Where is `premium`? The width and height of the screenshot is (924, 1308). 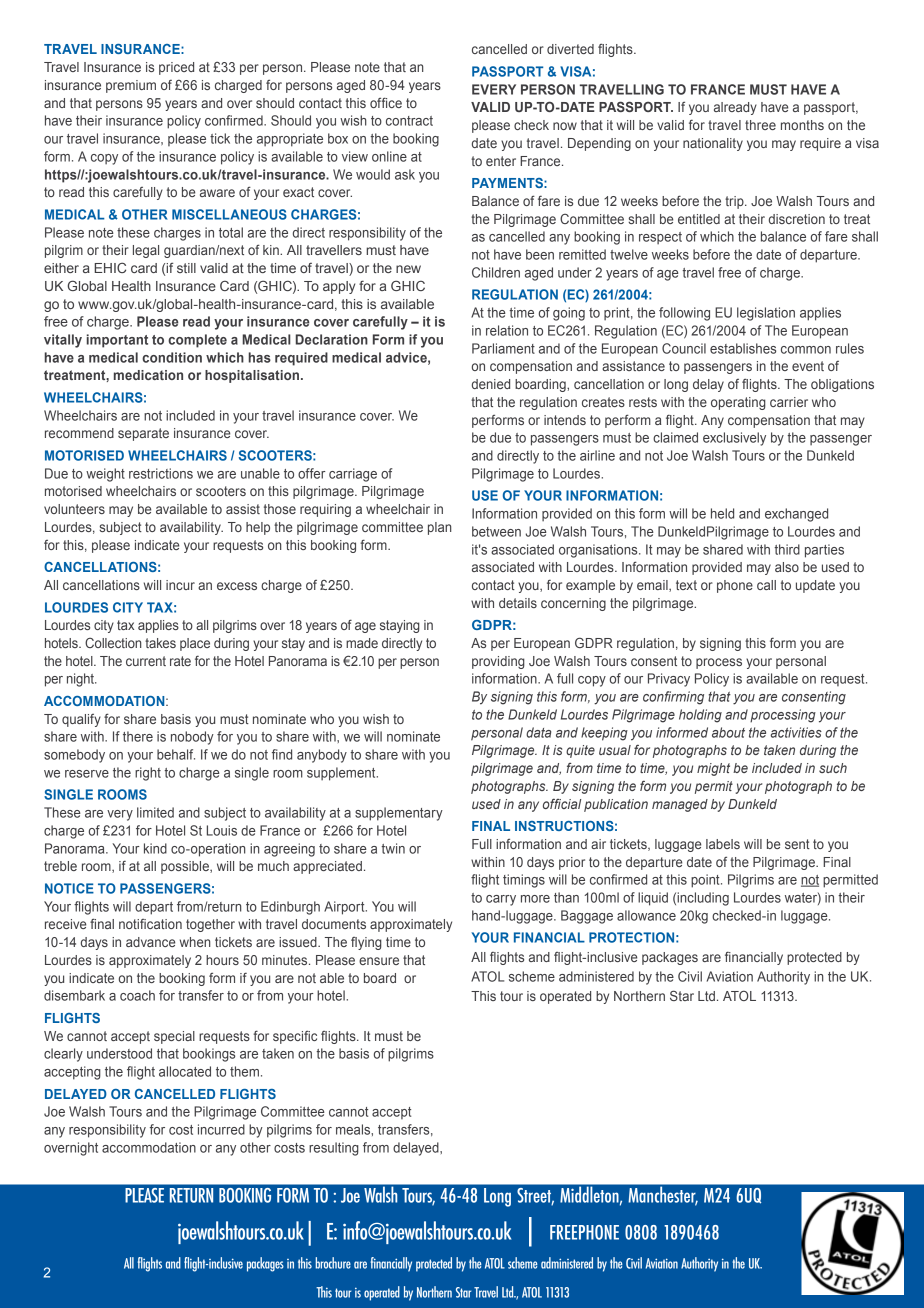
premium is located at coordinates (131, 86).
